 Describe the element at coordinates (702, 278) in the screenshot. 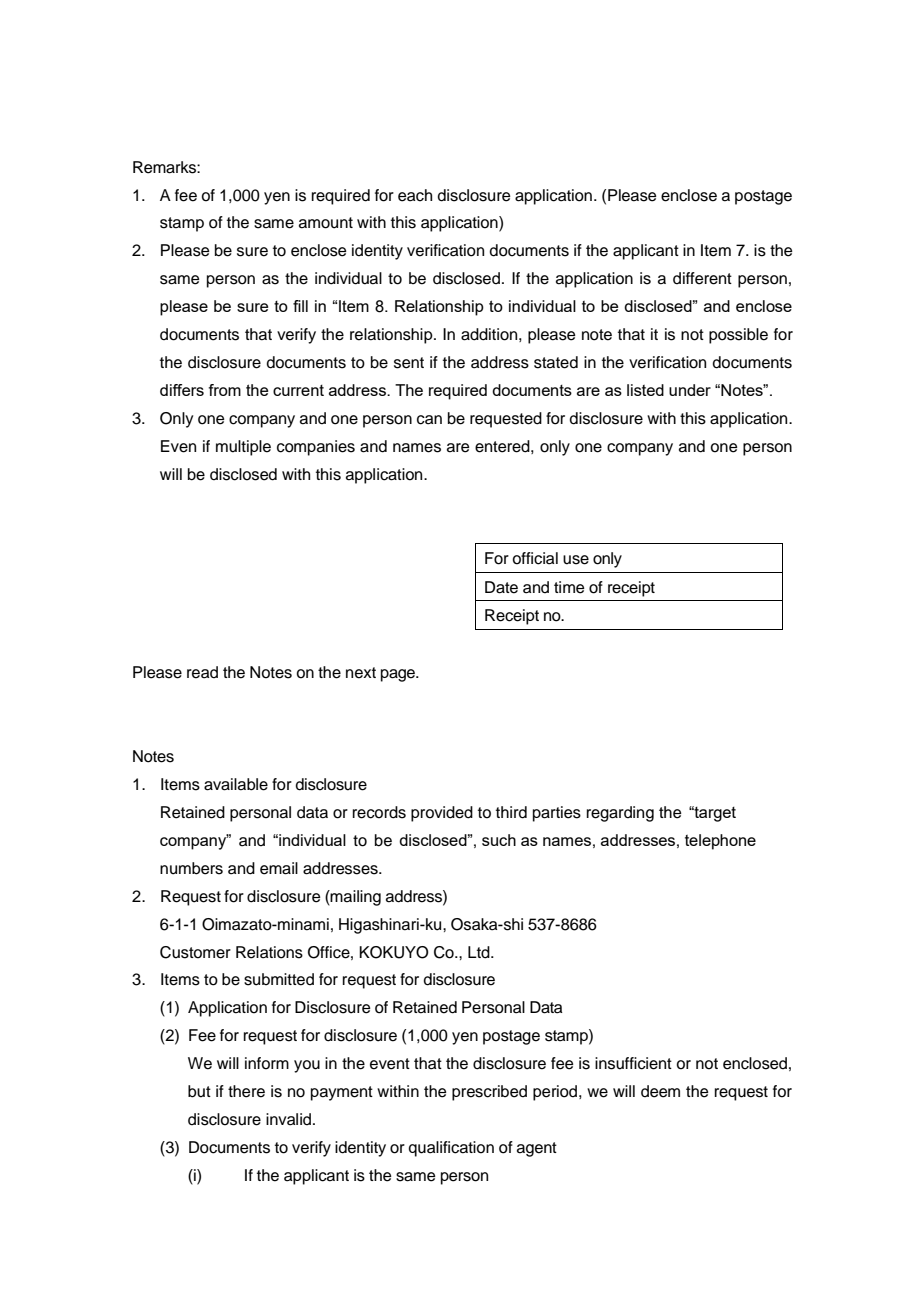

I see `different` at that location.
